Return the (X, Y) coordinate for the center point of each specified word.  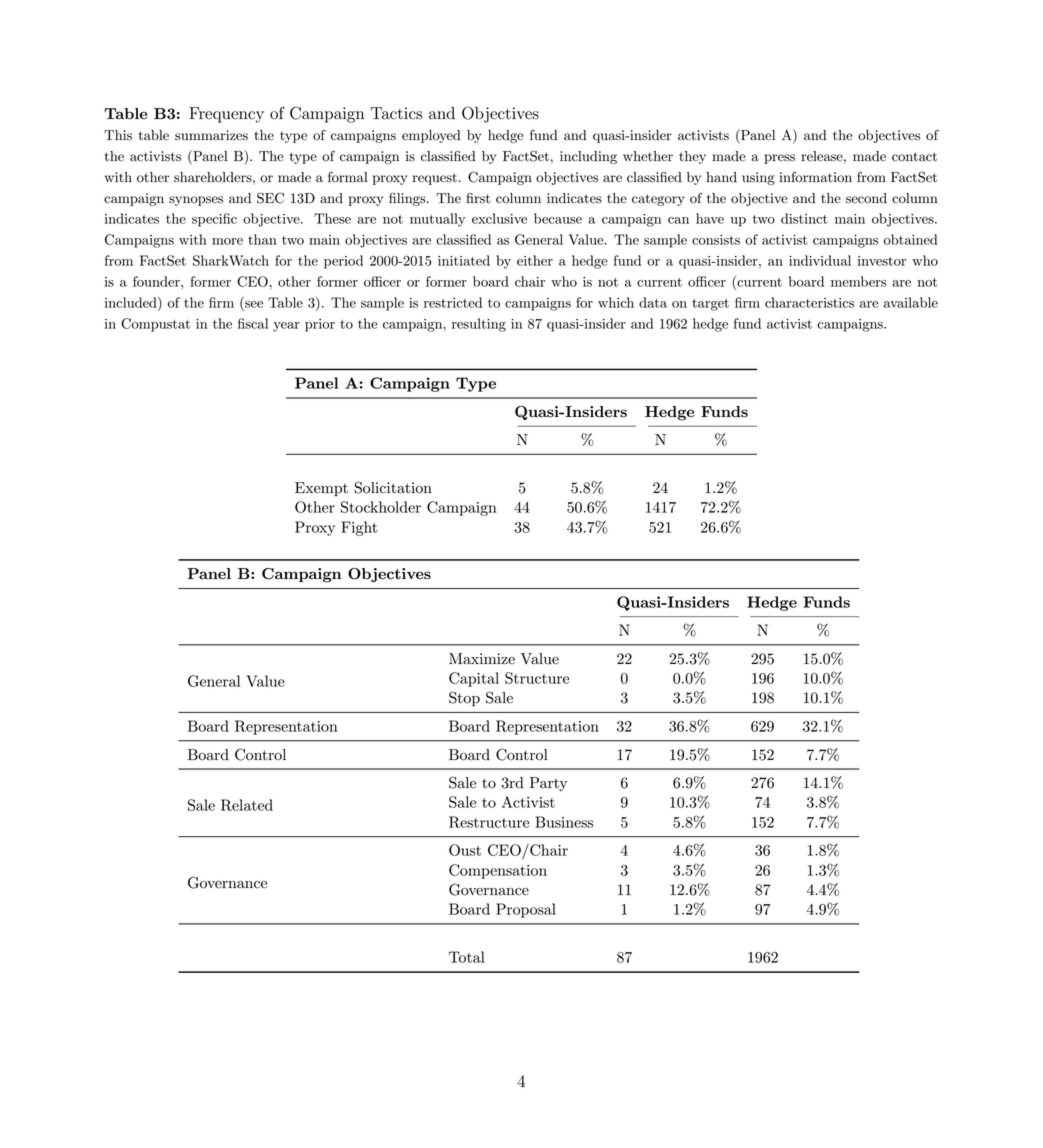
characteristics (809, 302)
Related (247, 805)
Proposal (526, 910)
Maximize (482, 659)
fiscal (253, 323)
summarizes (211, 135)
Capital (474, 679)
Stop (464, 698)
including (588, 157)
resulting (479, 325)
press (779, 159)
